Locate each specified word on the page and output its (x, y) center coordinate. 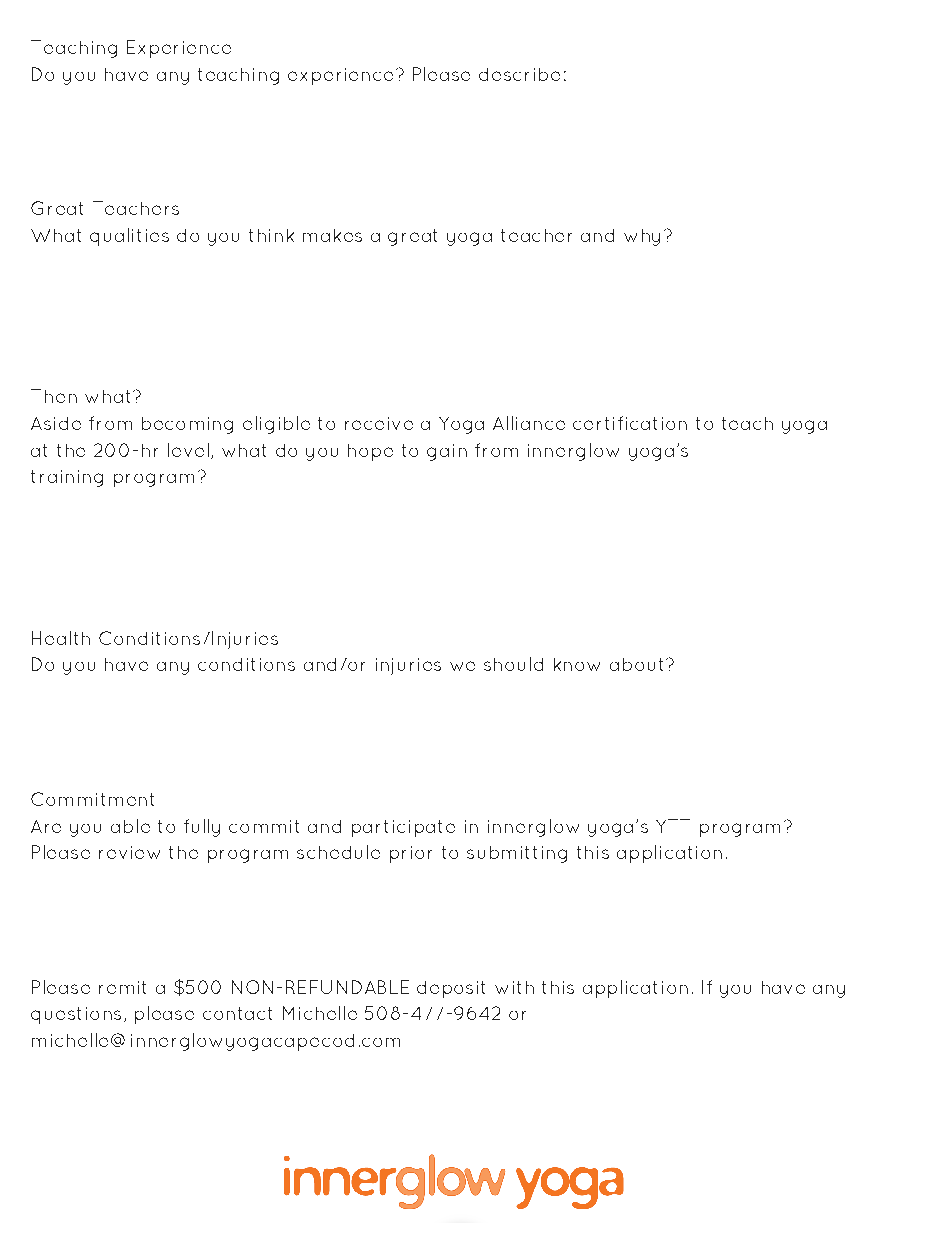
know (577, 664)
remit (122, 987)
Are (46, 826)
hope (370, 452)
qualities (129, 237)
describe (519, 74)
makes (332, 235)
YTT (673, 826)
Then (54, 396)
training (67, 478)
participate (403, 828)
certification (630, 423)
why (642, 237)
